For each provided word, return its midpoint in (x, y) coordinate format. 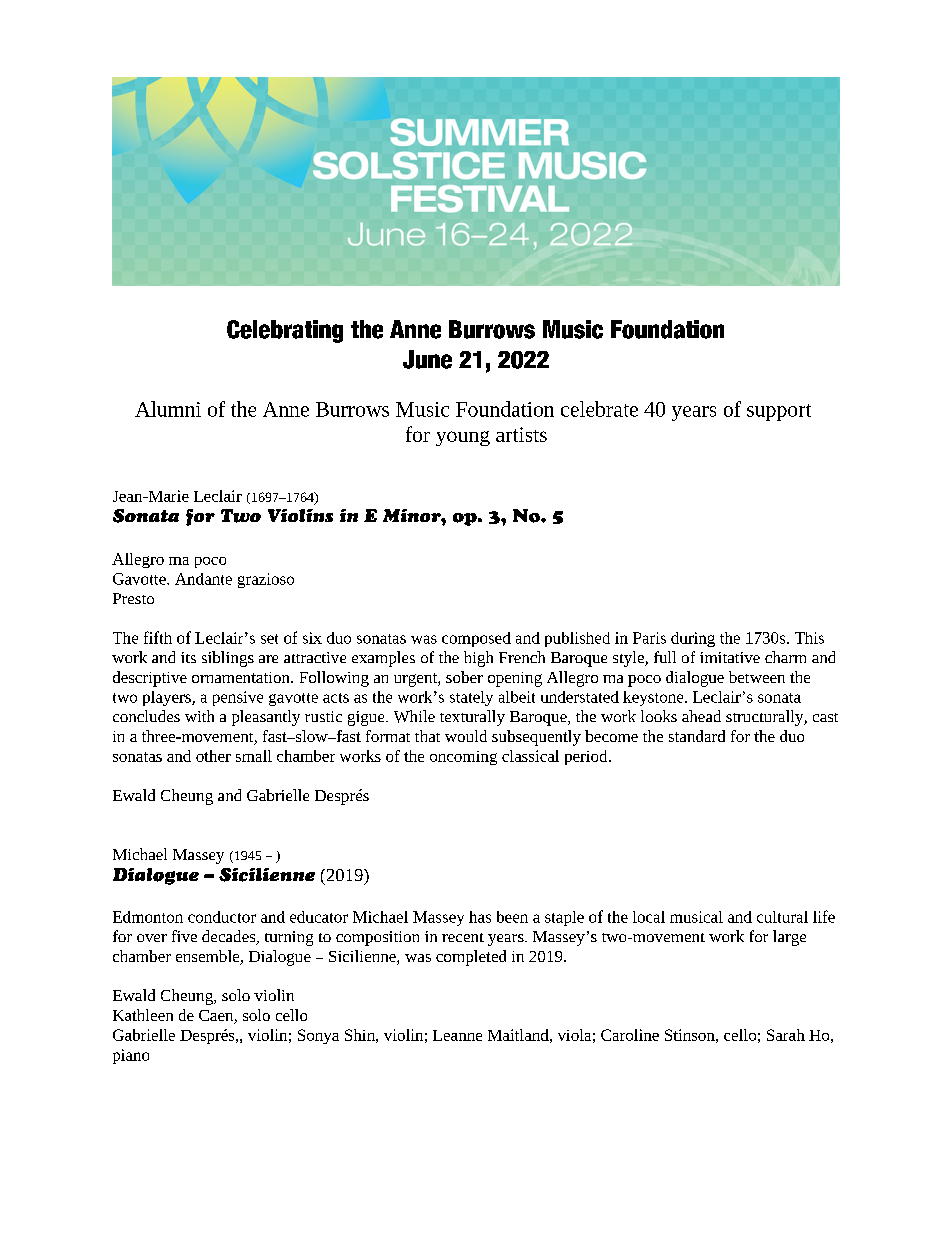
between (757, 677)
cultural (782, 917)
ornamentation (242, 677)
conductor (222, 917)
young (463, 438)
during (693, 639)
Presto (133, 598)
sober (464, 677)
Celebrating (285, 331)
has (480, 917)
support (779, 412)
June (427, 359)
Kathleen (143, 1015)
